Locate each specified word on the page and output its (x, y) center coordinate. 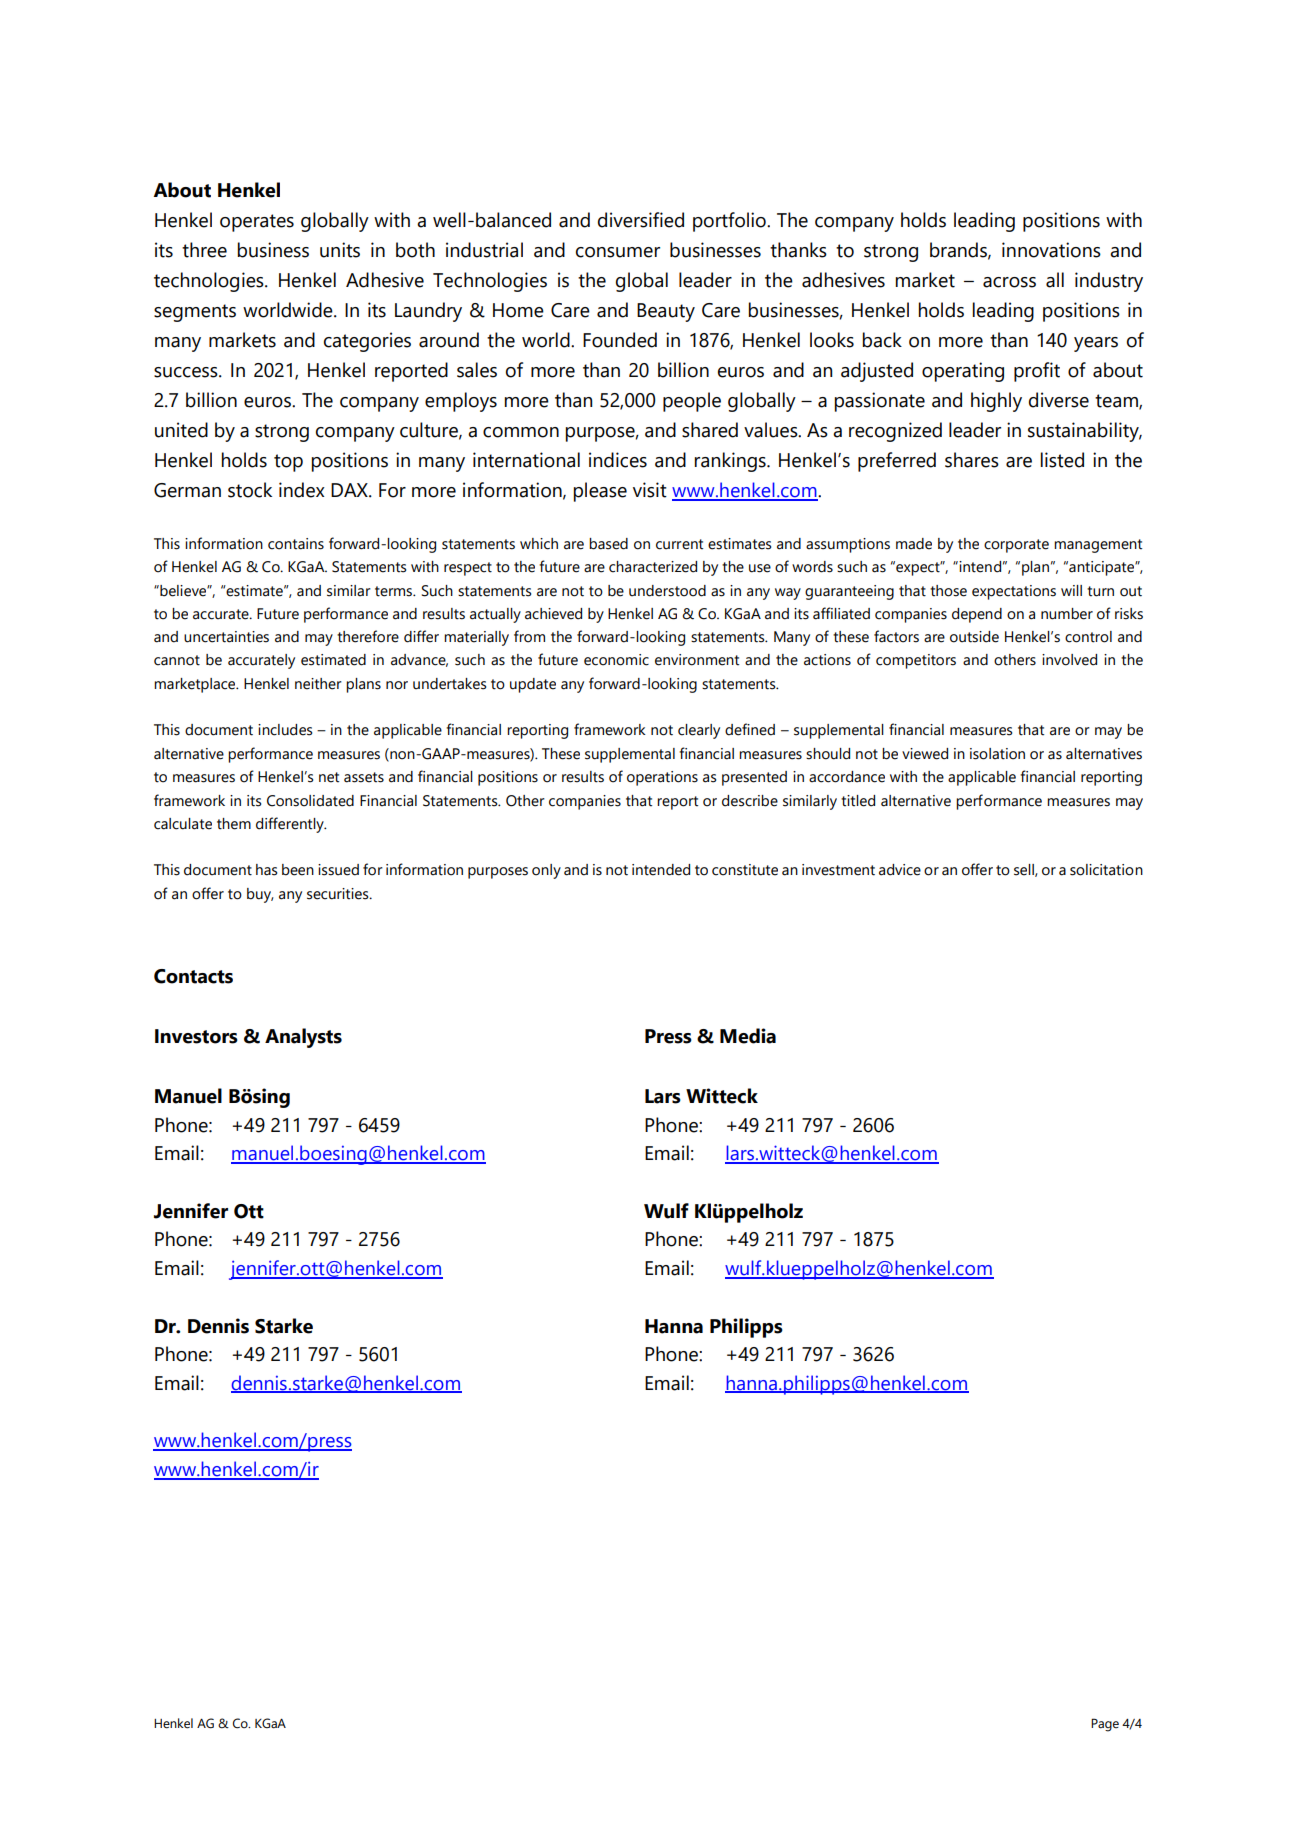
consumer (618, 252)
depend (977, 615)
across (1009, 282)
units (340, 250)
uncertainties (226, 637)
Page (1105, 1725)
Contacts (193, 976)
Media (748, 1036)
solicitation (1106, 870)
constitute (745, 870)
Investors (196, 1036)
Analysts (303, 1038)
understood (667, 591)
